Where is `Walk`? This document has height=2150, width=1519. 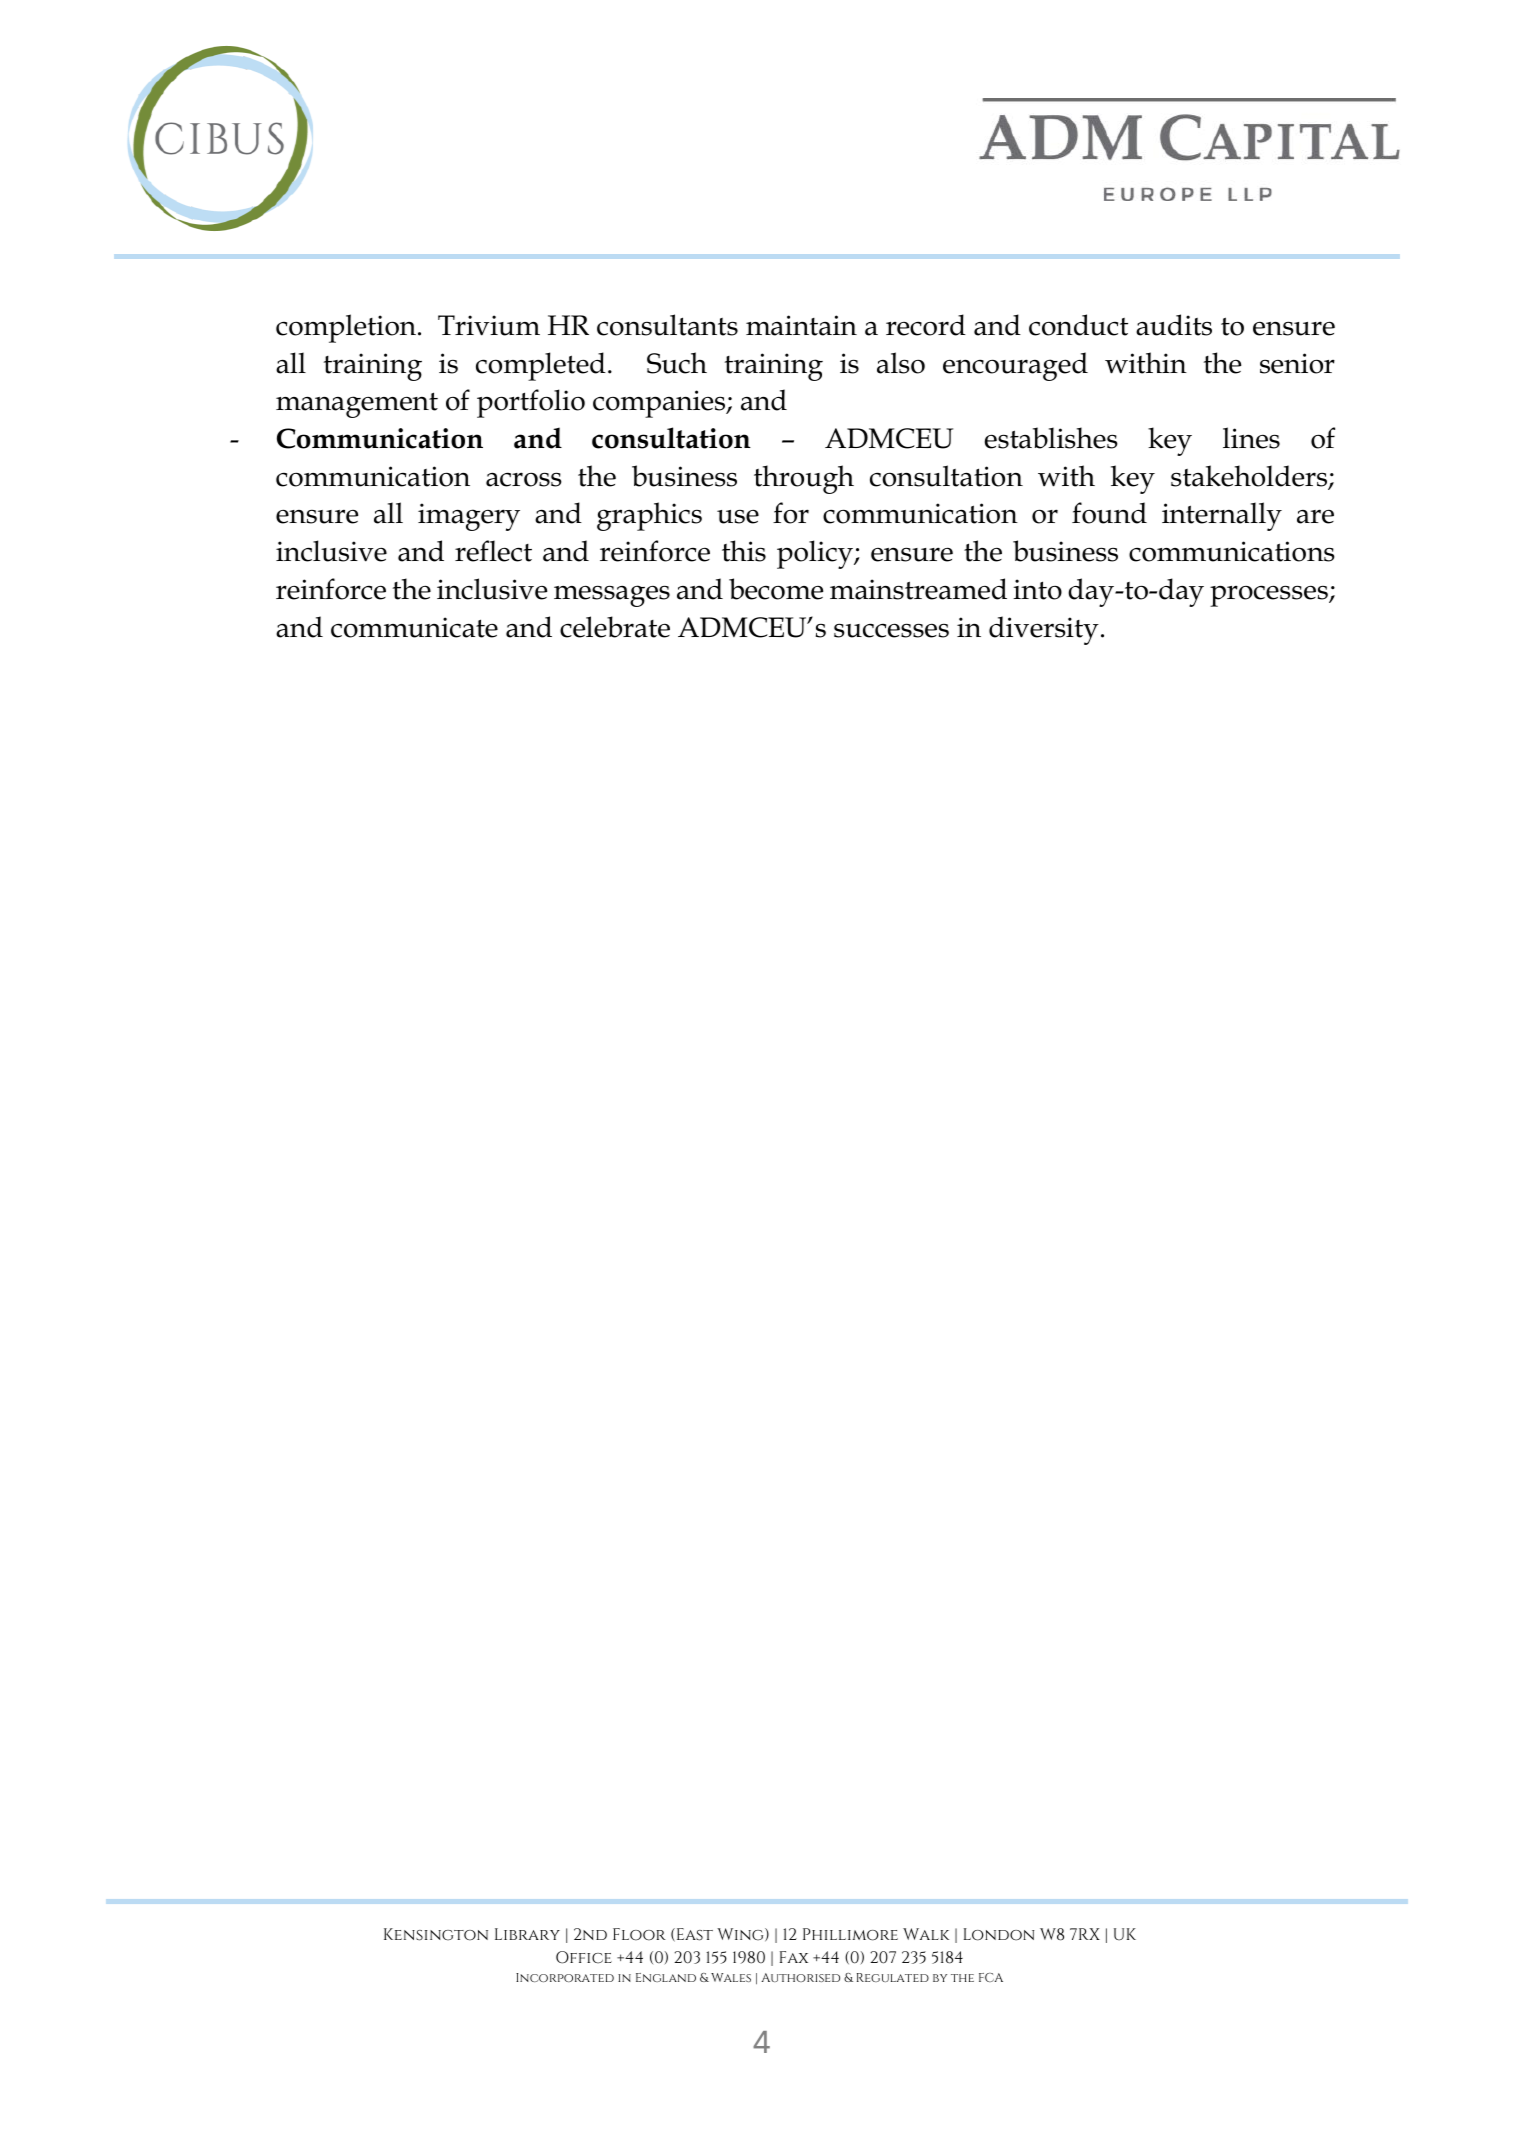 Walk is located at coordinates (926, 1934).
